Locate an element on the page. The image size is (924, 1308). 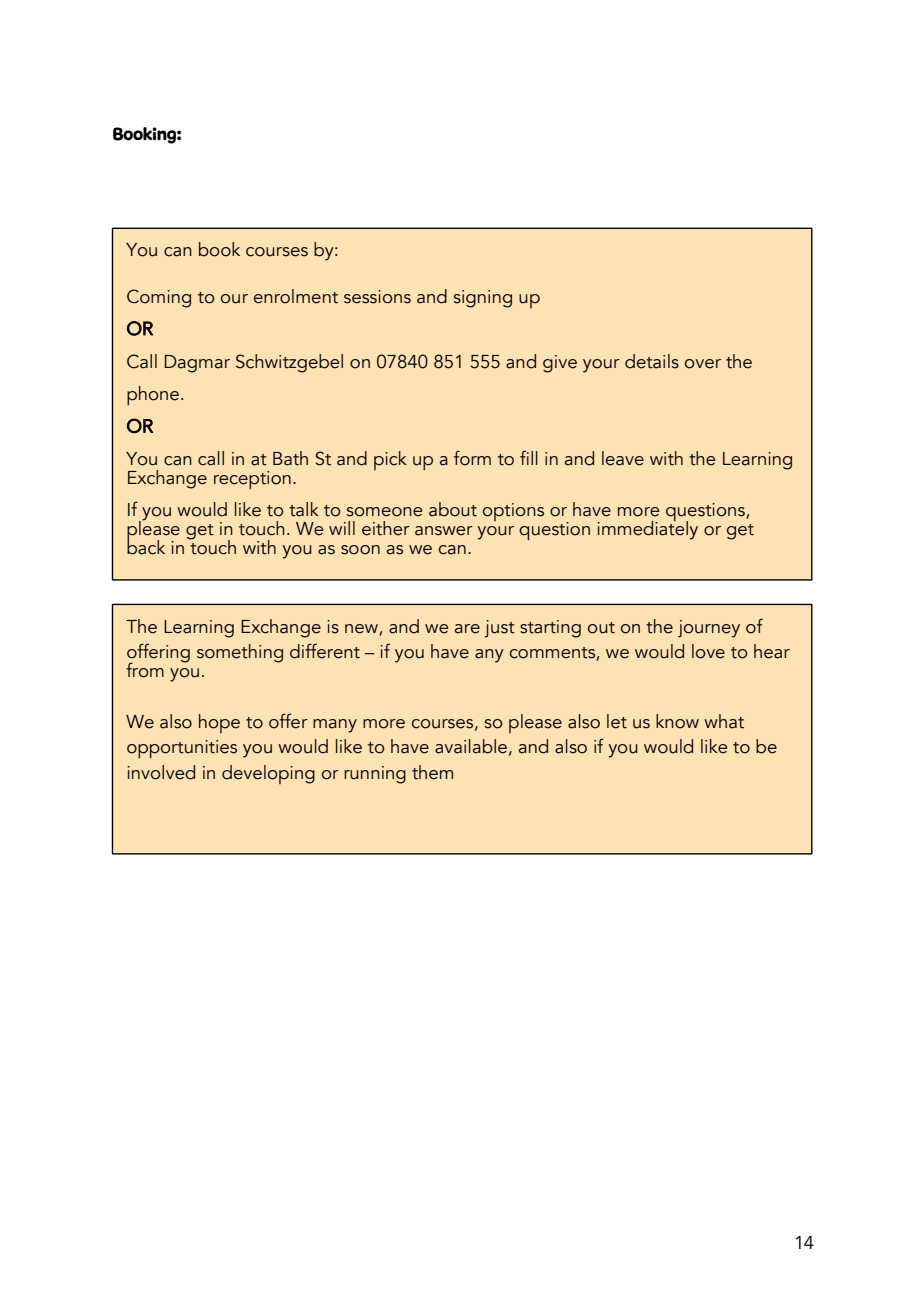
over is located at coordinates (703, 364).
